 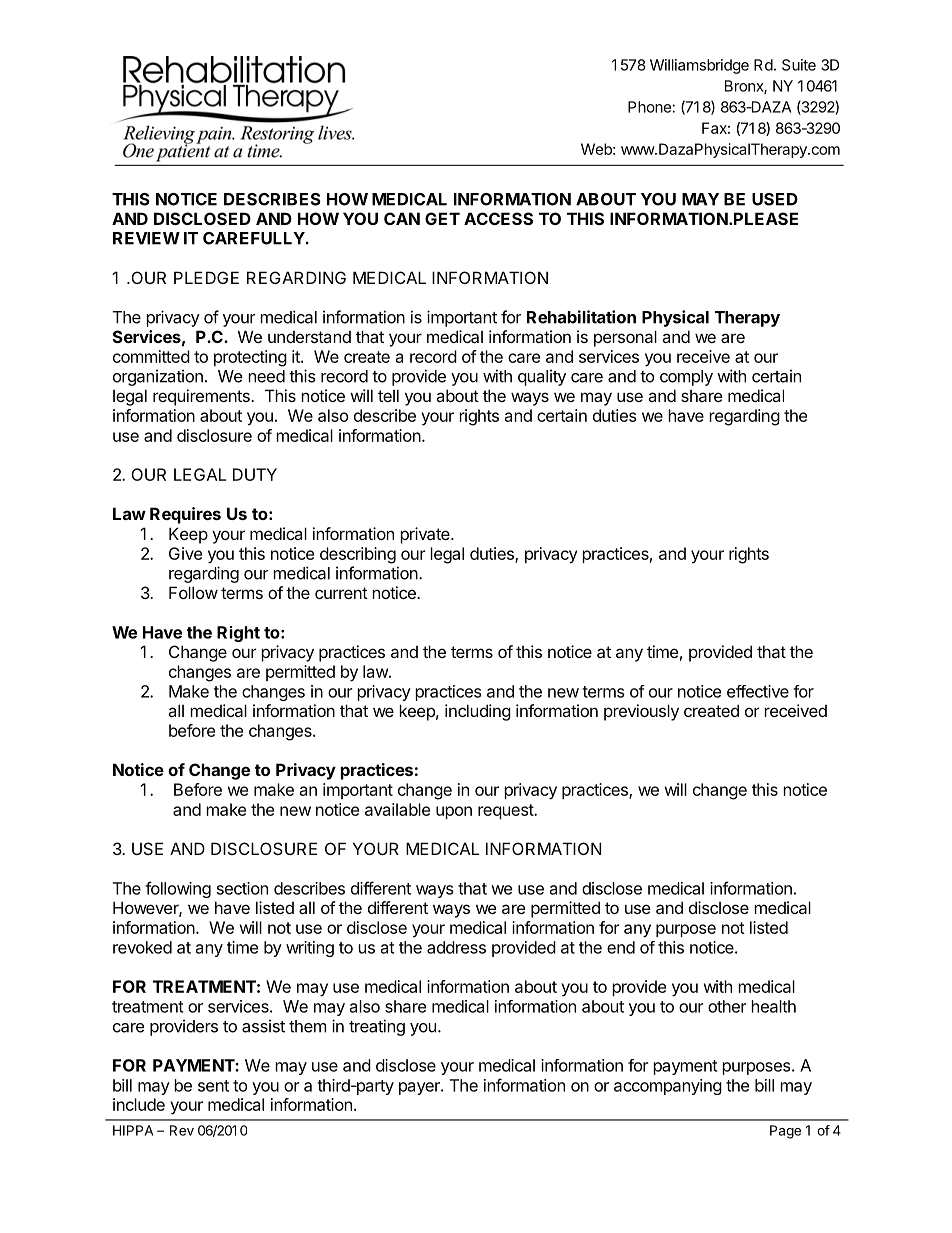 I want to click on requirements, so click(x=202, y=397).
